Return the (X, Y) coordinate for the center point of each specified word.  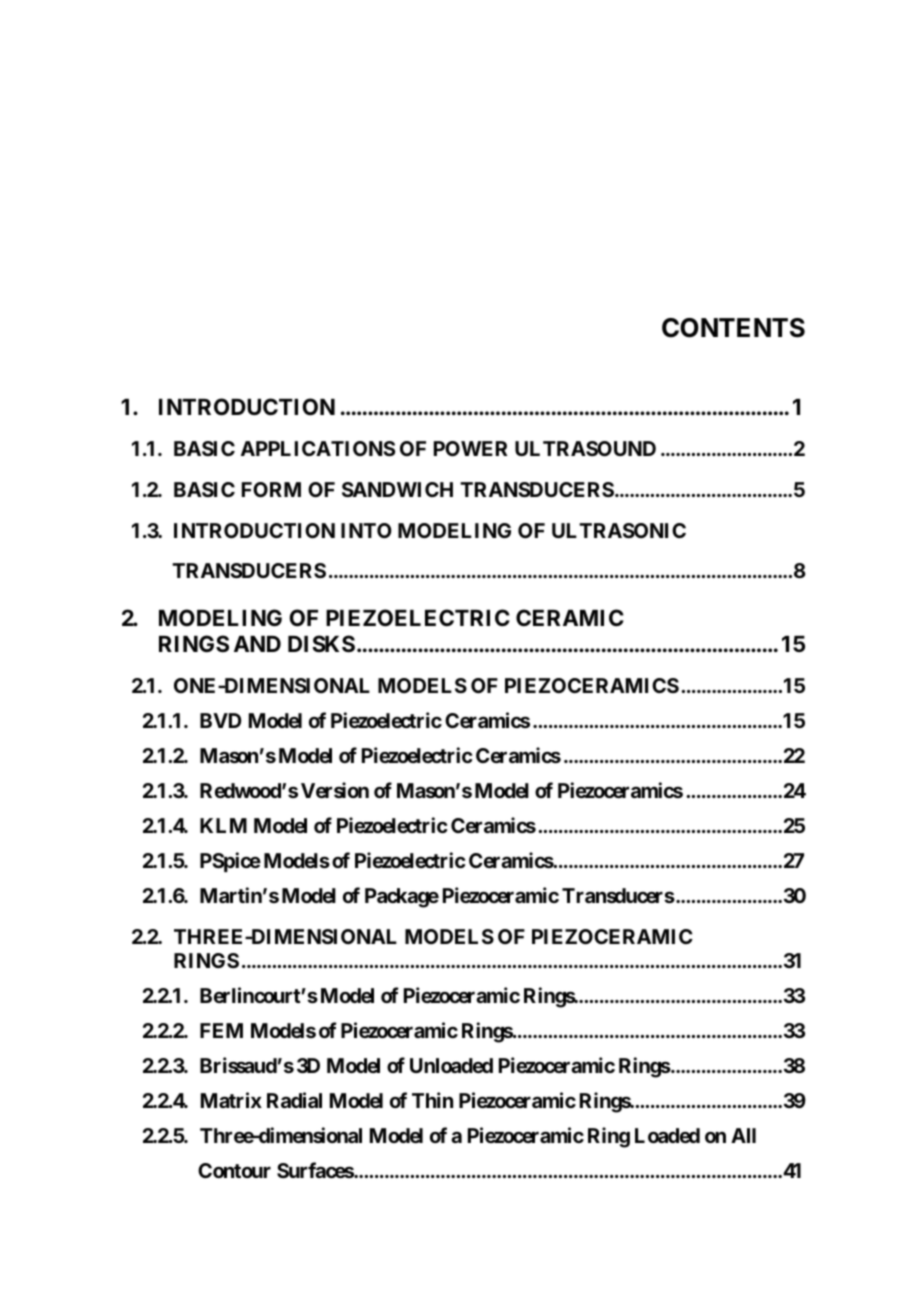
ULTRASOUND (585, 448)
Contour (234, 1170)
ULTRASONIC (619, 530)
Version (335, 790)
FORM (271, 489)
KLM (223, 825)
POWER (470, 448)
